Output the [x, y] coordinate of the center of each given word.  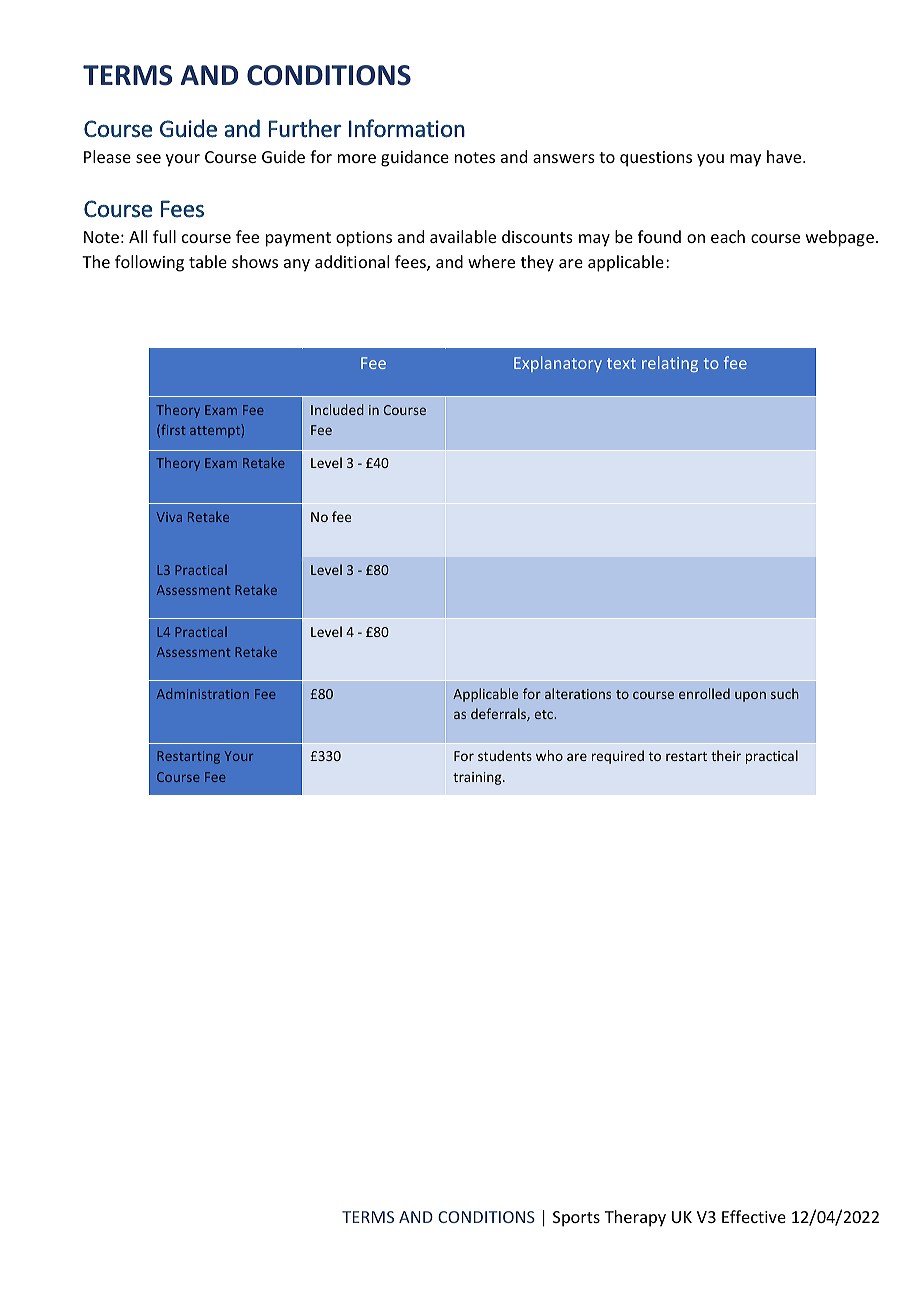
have [785, 156]
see [148, 158]
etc [544, 714]
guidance [415, 158]
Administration [202, 693]
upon [750, 696]
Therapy [635, 1218]
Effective [754, 1216]
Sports [576, 1219]
